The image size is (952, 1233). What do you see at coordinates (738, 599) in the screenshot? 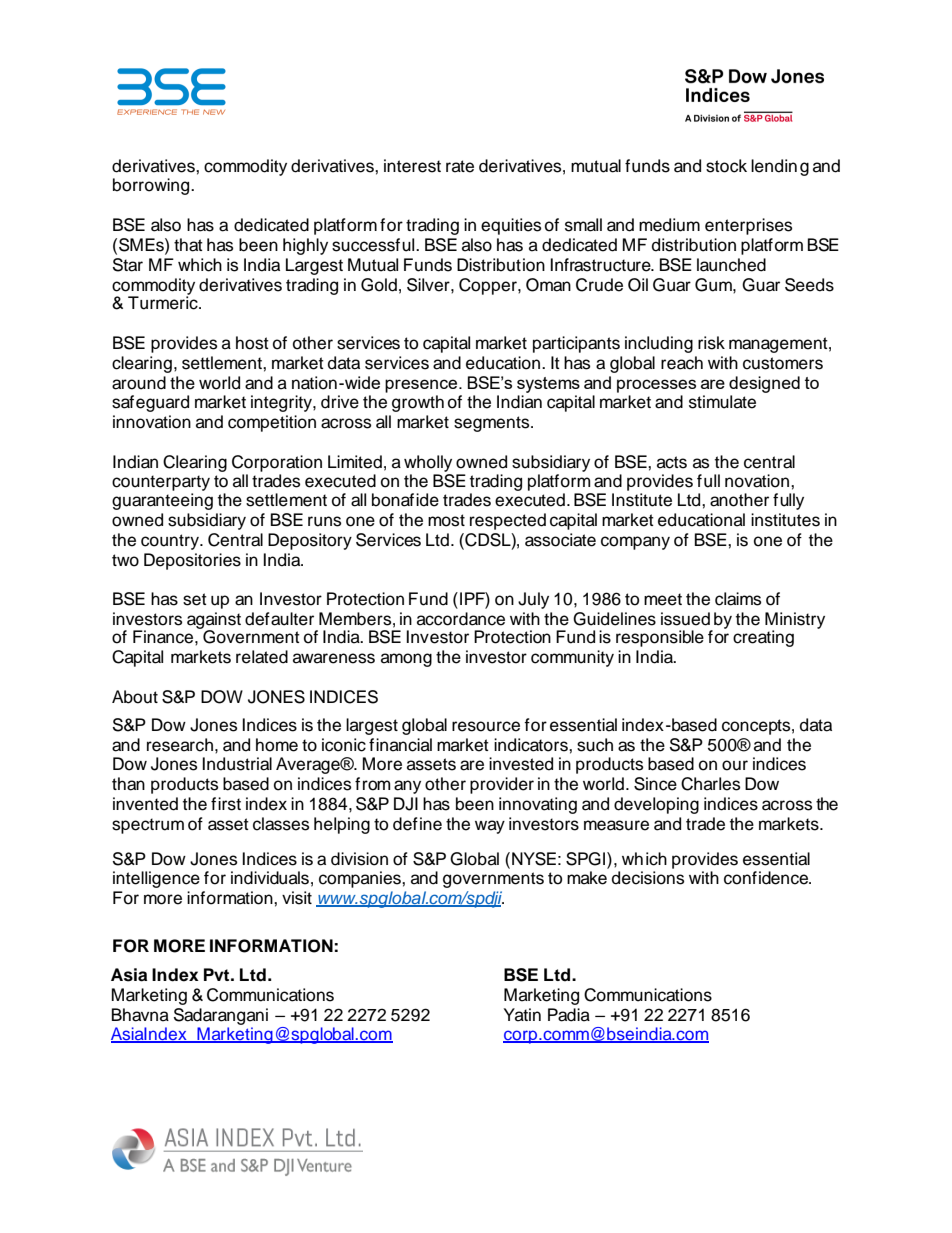
I see `claims` at bounding box center [738, 599].
